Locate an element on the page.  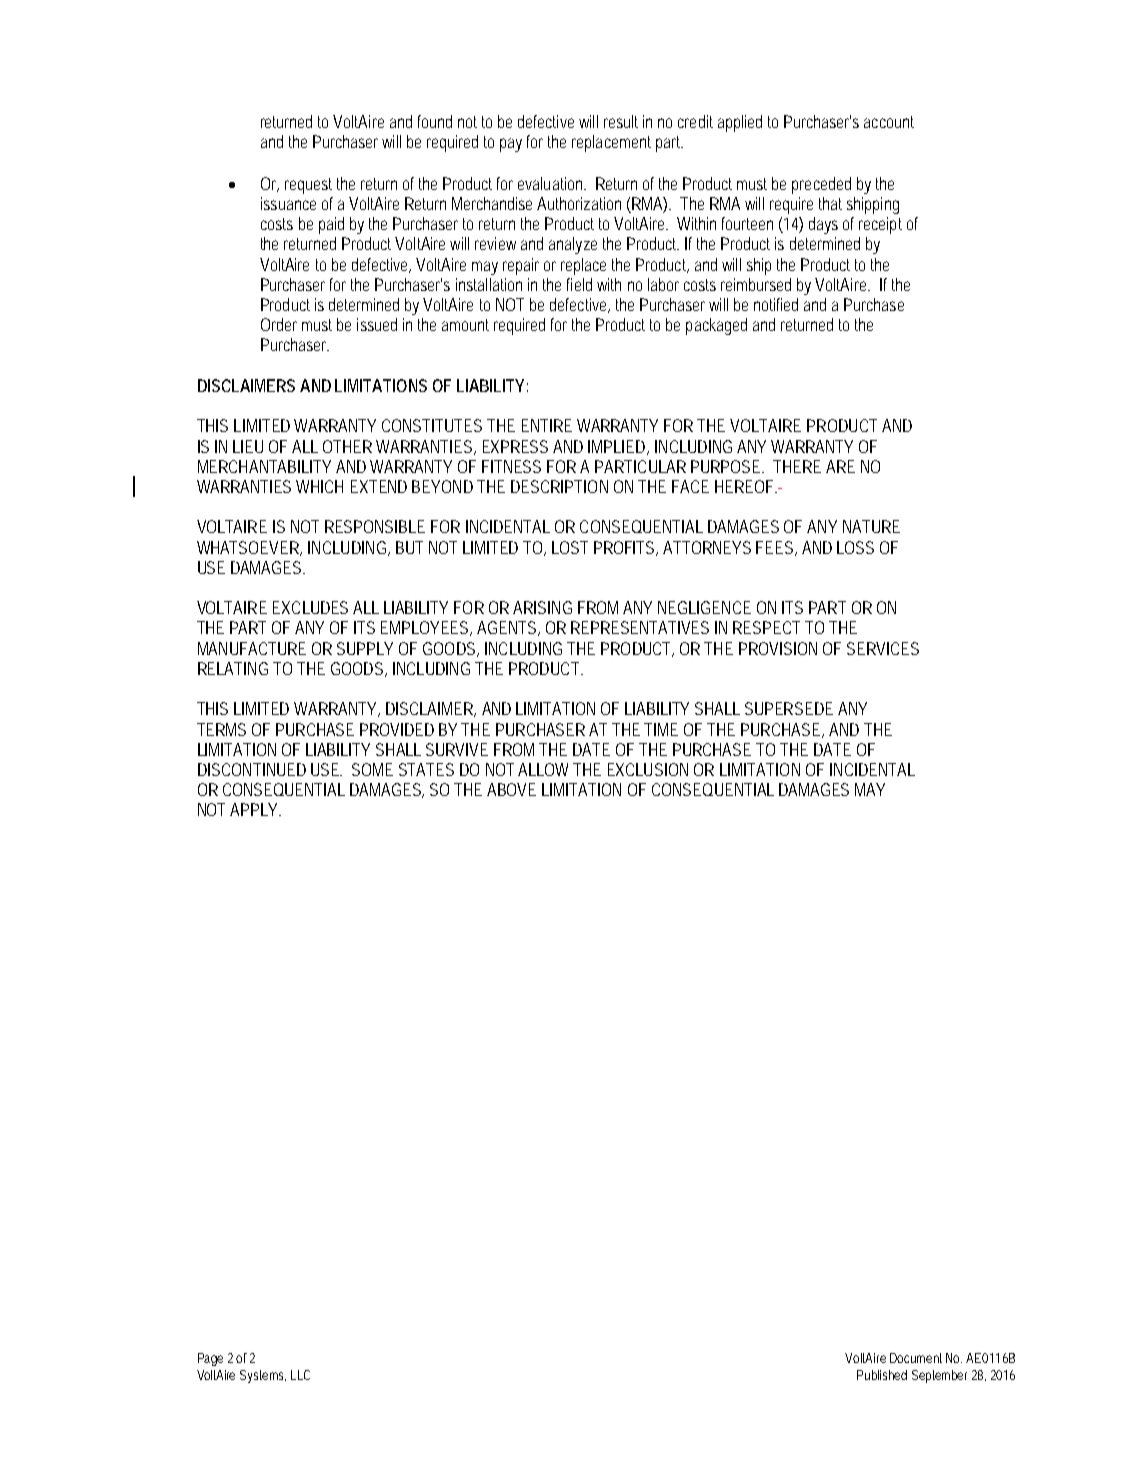
MERCHANTABILITY is located at coordinates (264, 466).
